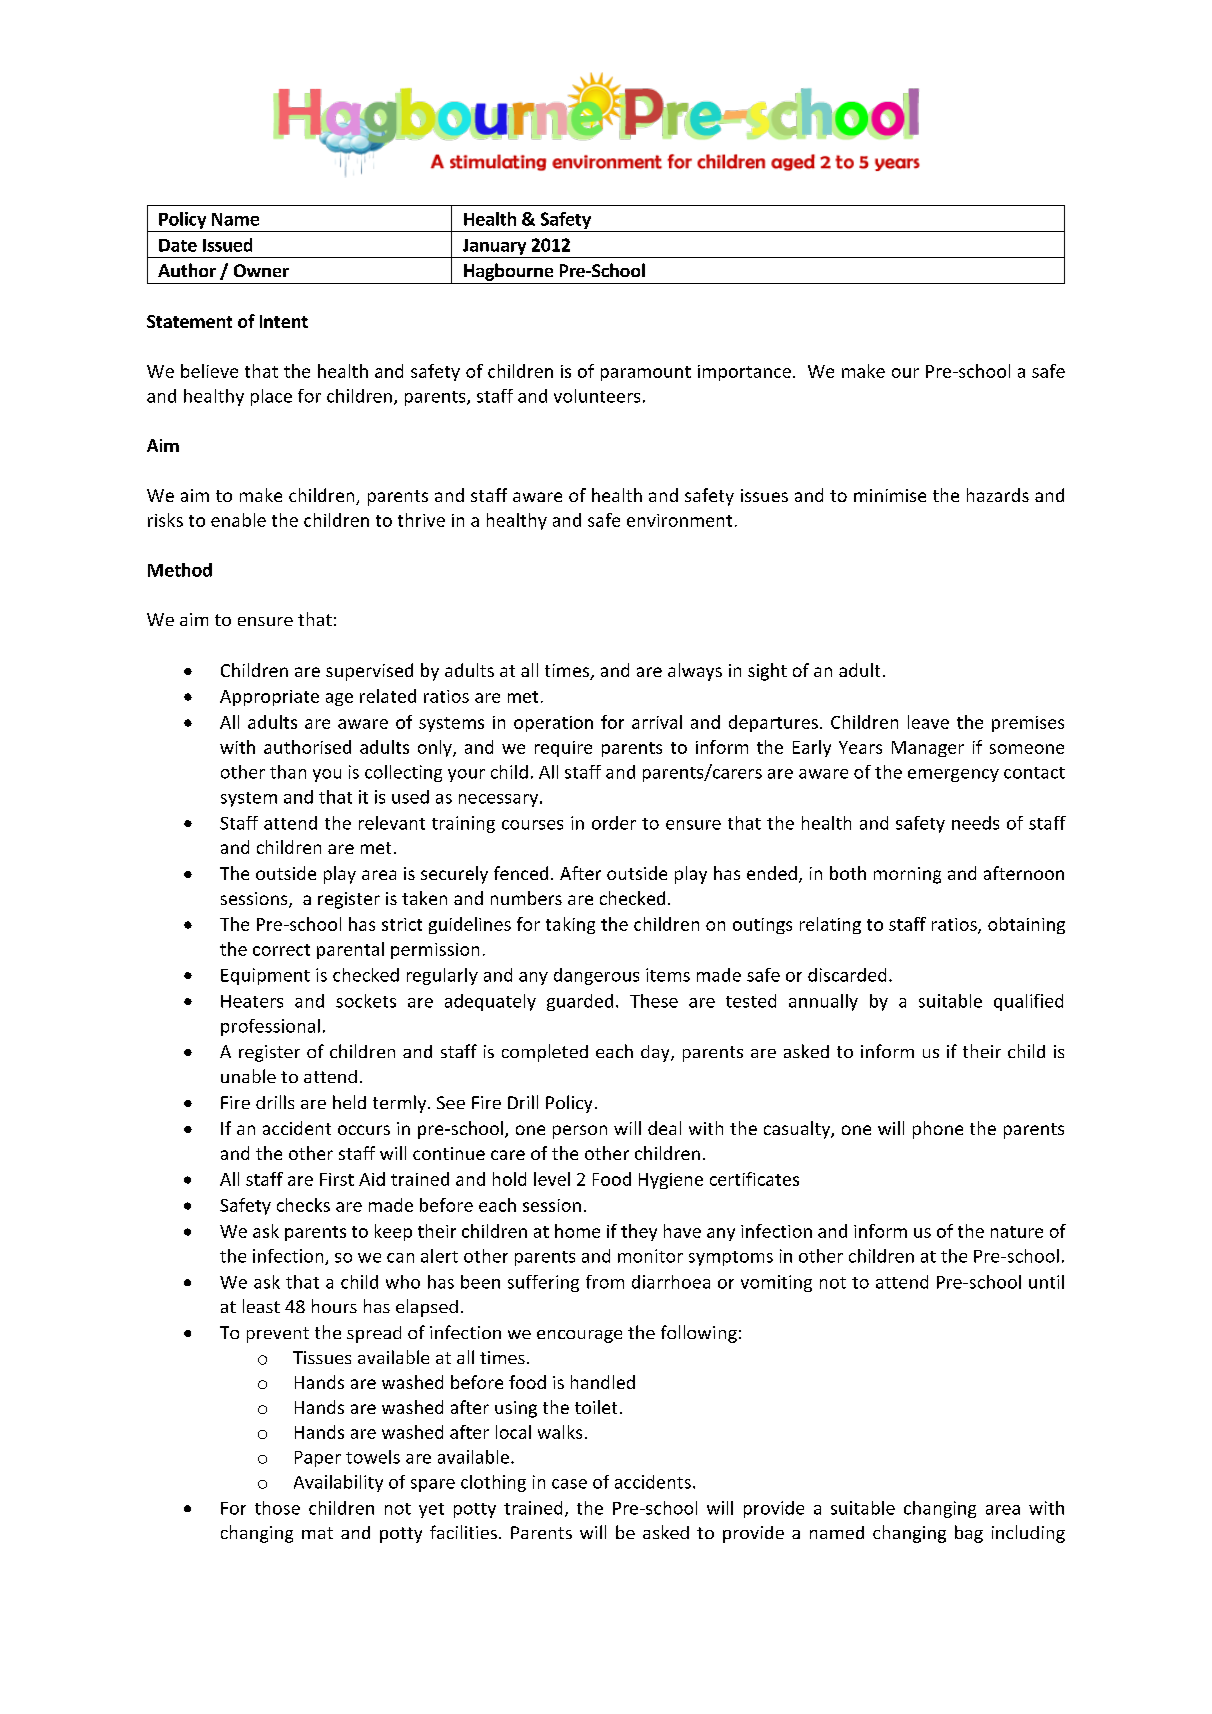  Describe the element at coordinates (261, 270) in the document. I see `Owner` at that location.
